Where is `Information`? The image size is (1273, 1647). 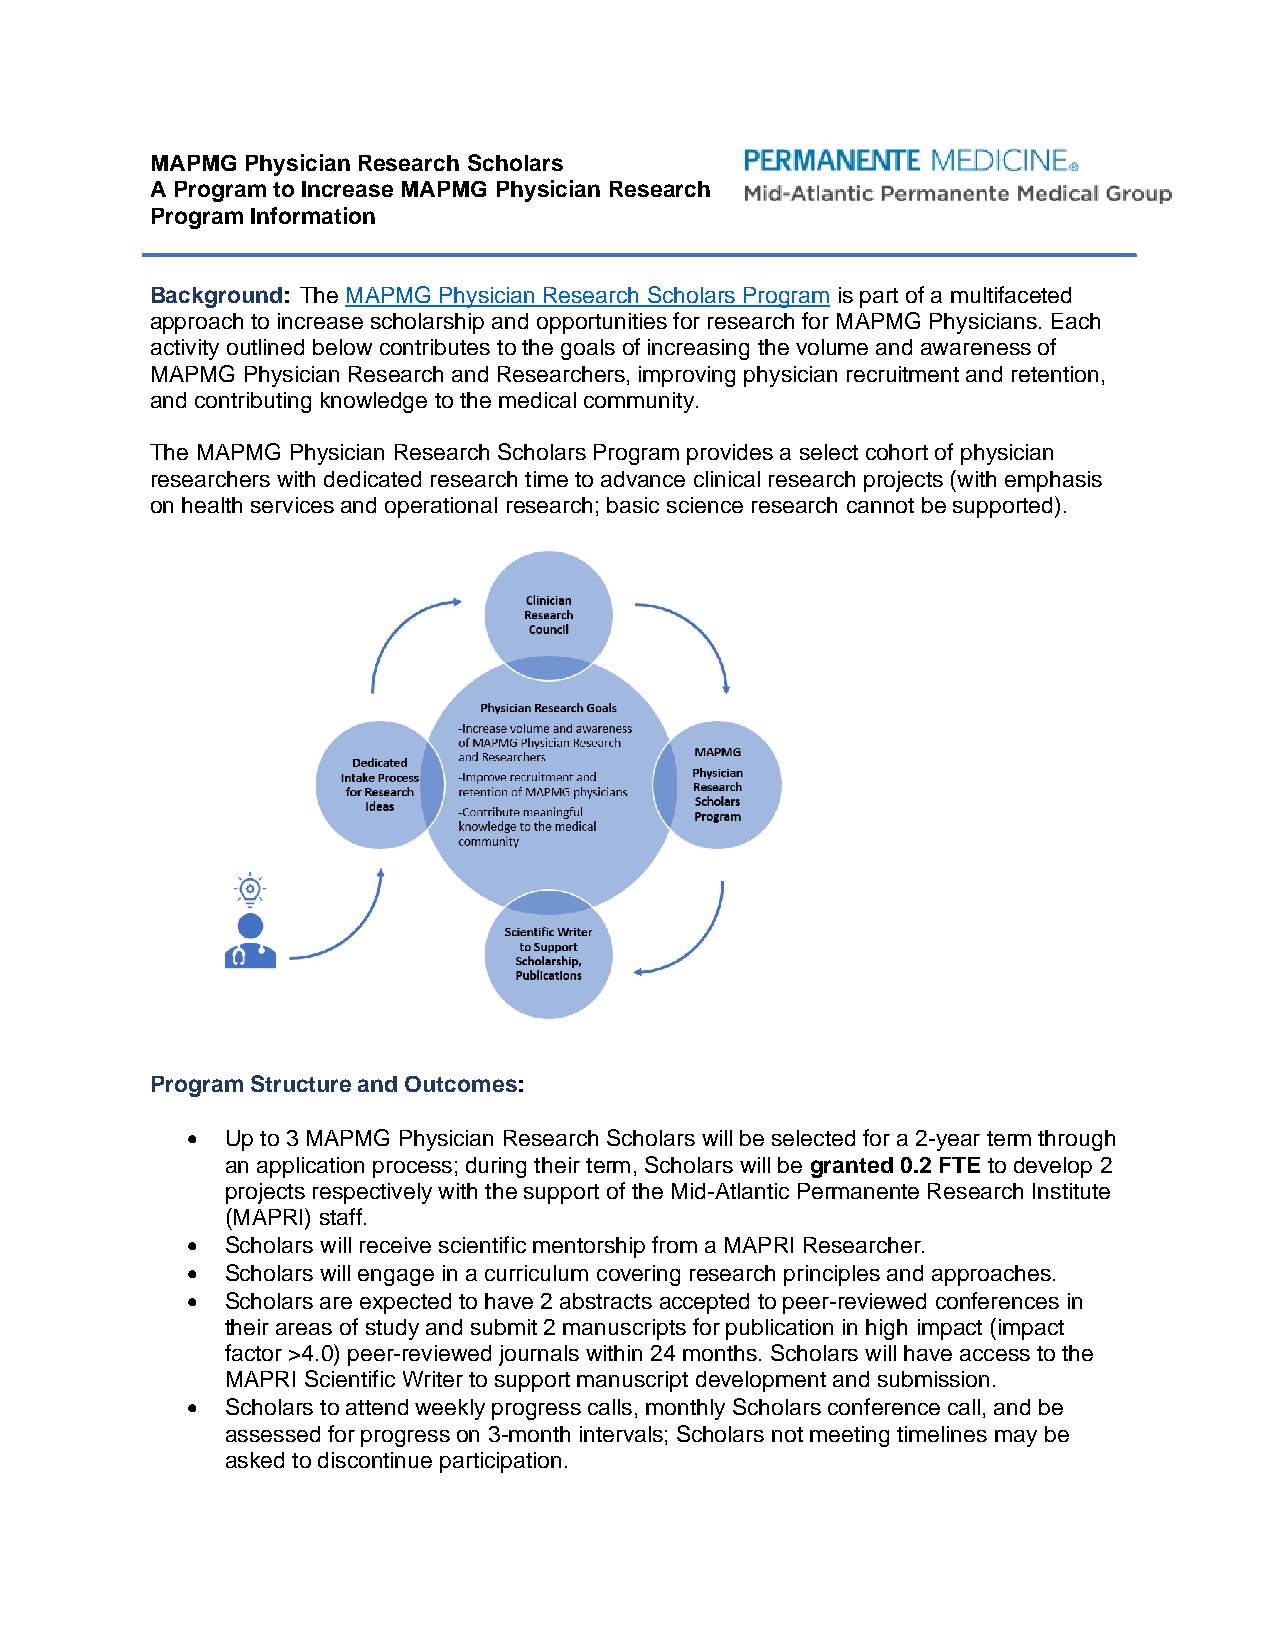
Information is located at coordinates (313, 215).
